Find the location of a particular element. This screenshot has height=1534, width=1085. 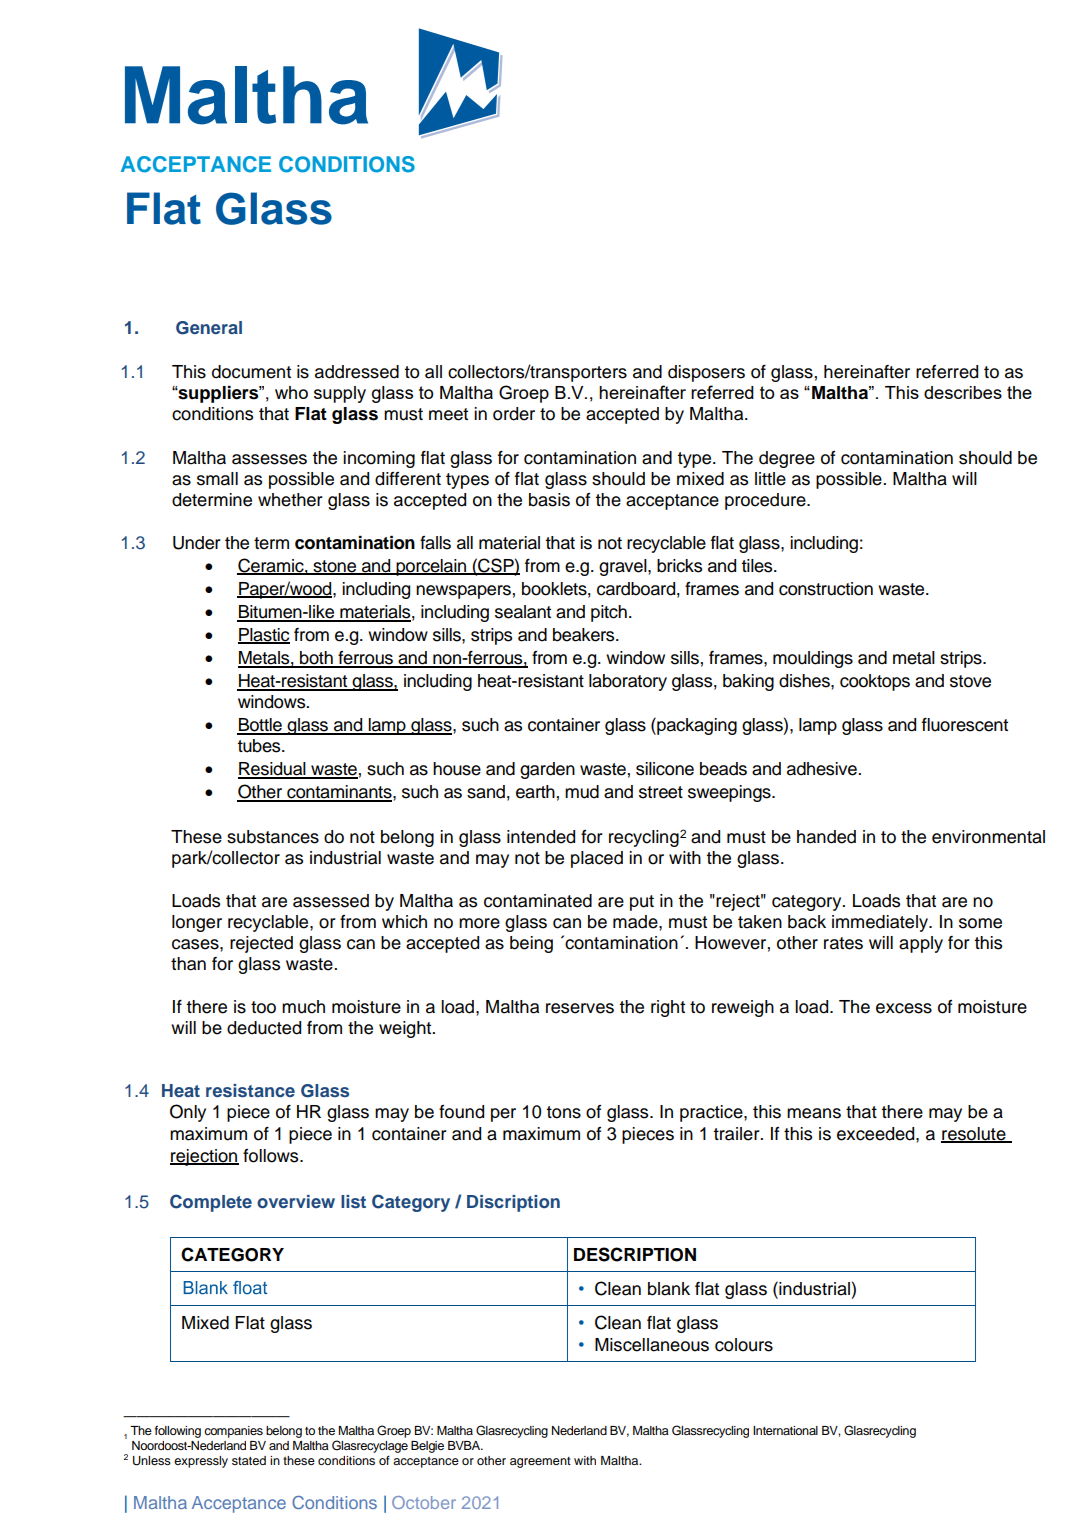

agreement is located at coordinates (540, 1462).
